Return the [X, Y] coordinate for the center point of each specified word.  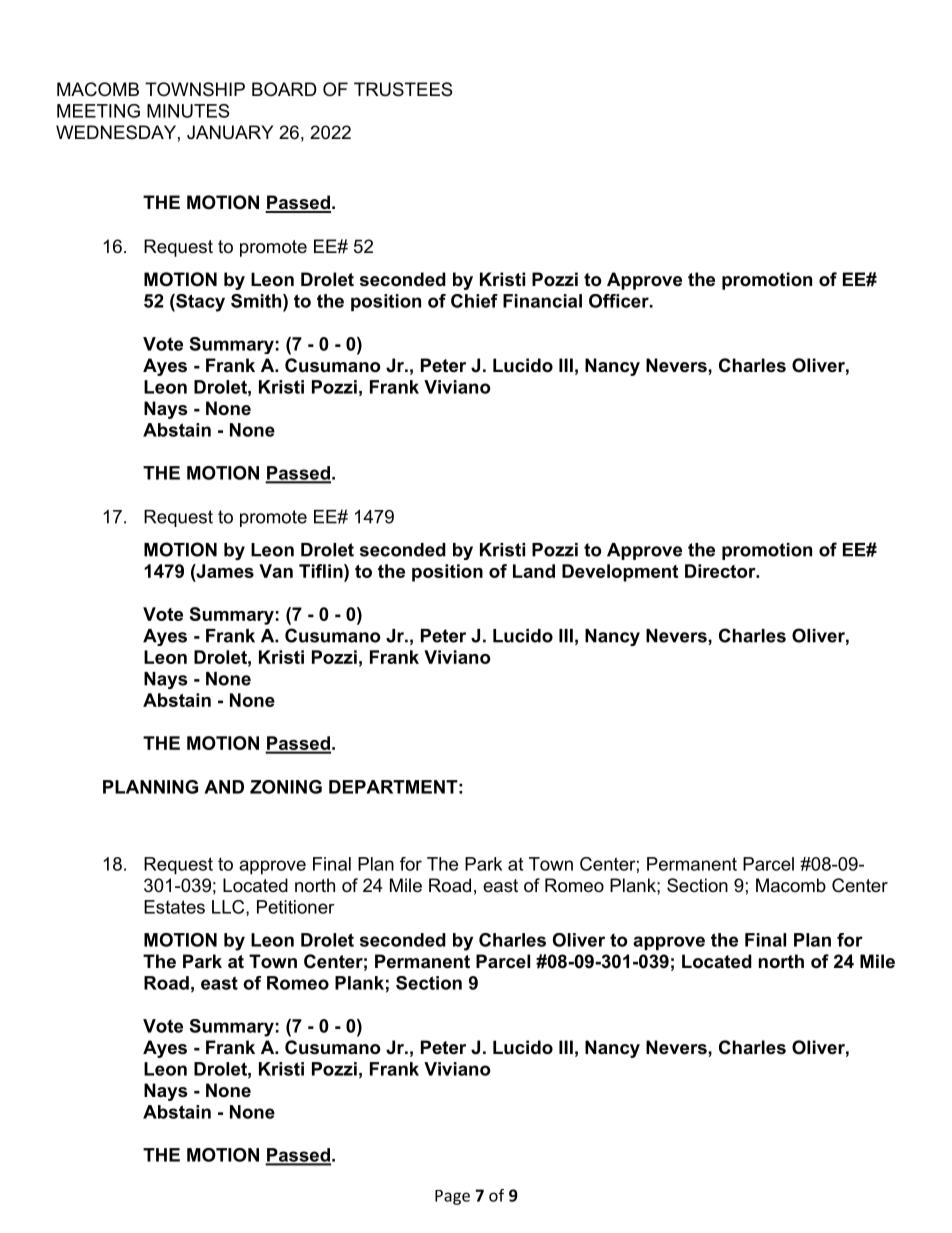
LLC [229, 908]
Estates [174, 907]
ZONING [286, 787]
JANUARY [230, 132]
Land [534, 571]
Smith [257, 301]
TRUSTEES [403, 89]
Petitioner [296, 907]
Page [452, 1197]
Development [620, 573]
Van [276, 571]
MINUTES [188, 111]
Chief [474, 301]
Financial [542, 301]
